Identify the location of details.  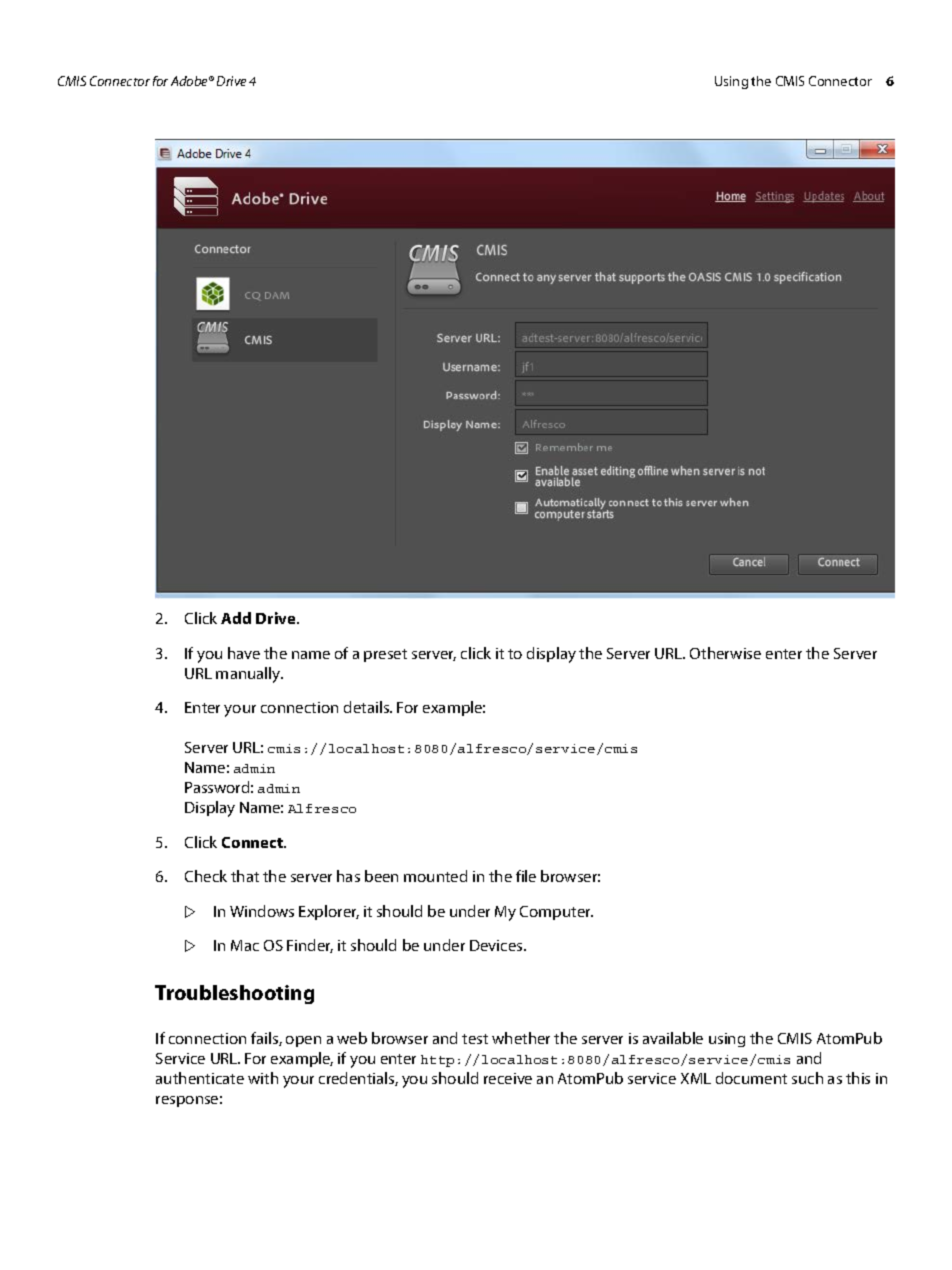
(368, 707).
